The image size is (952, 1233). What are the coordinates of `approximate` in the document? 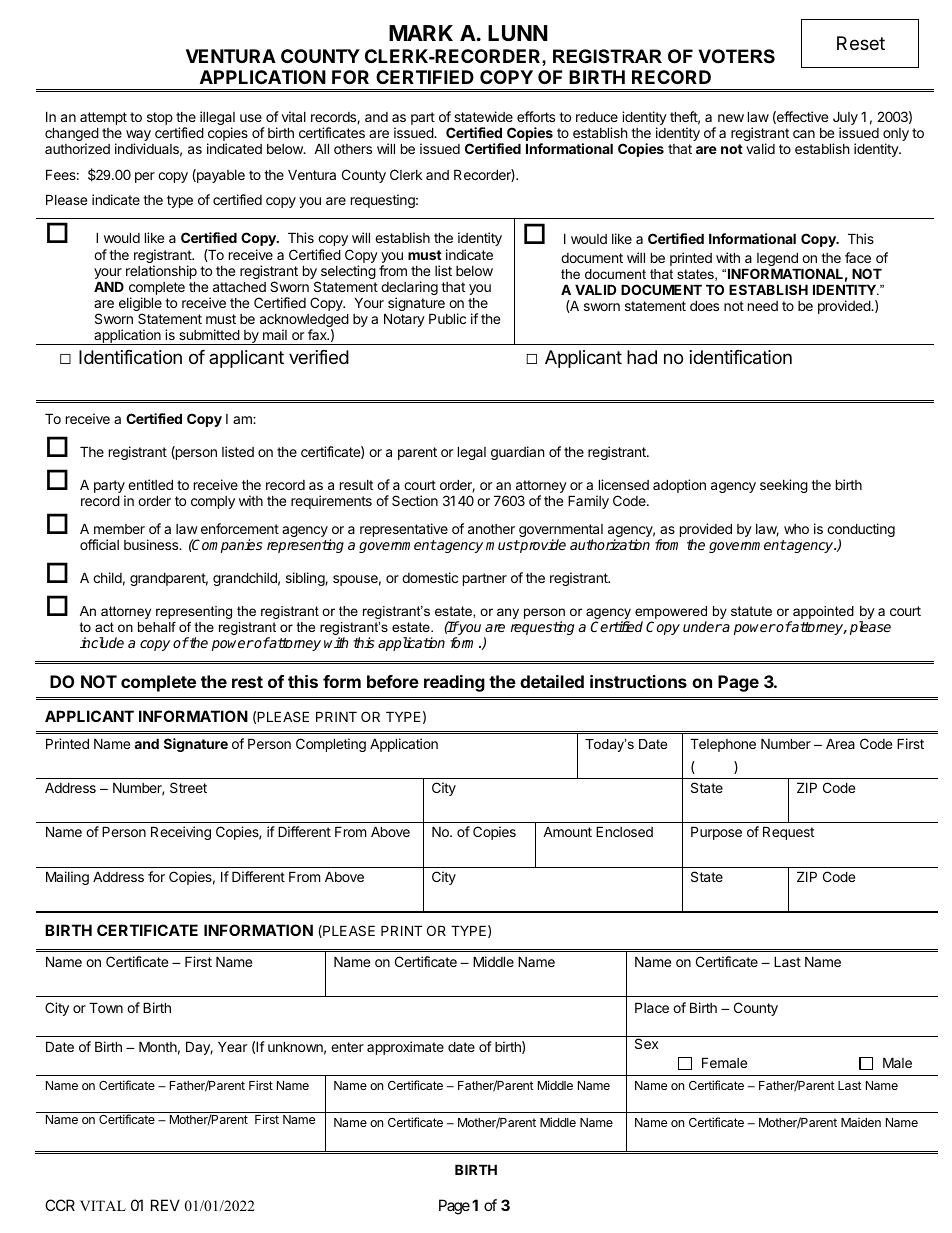 It's located at (405, 1048).
